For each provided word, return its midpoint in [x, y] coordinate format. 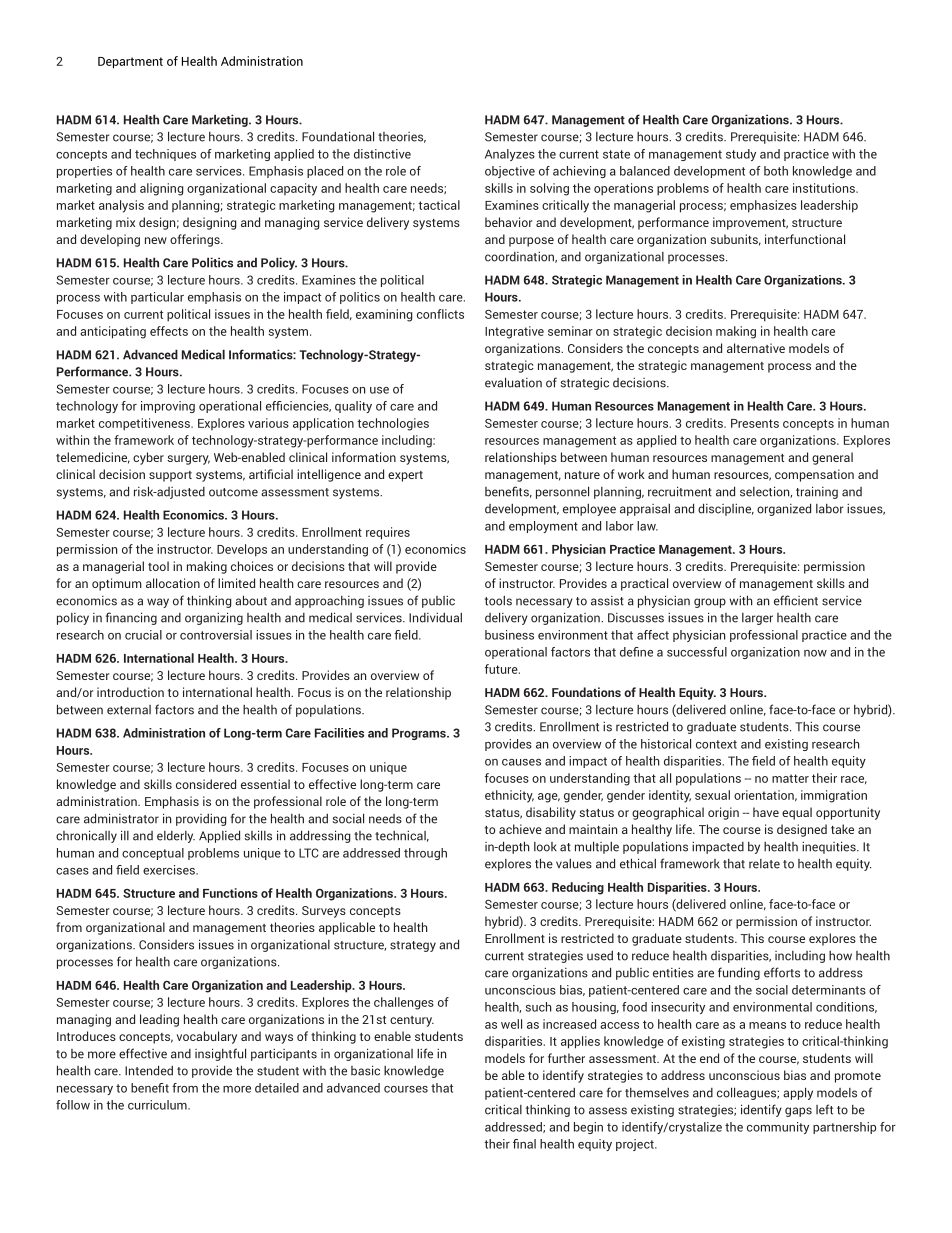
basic [365, 1070]
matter [790, 778]
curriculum [158, 1105]
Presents [755, 423]
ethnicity [509, 796]
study [741, 155]
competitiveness [145, 424]
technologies [393, 424]
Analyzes [510, 155]
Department [130, 63]
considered [206, 784]
